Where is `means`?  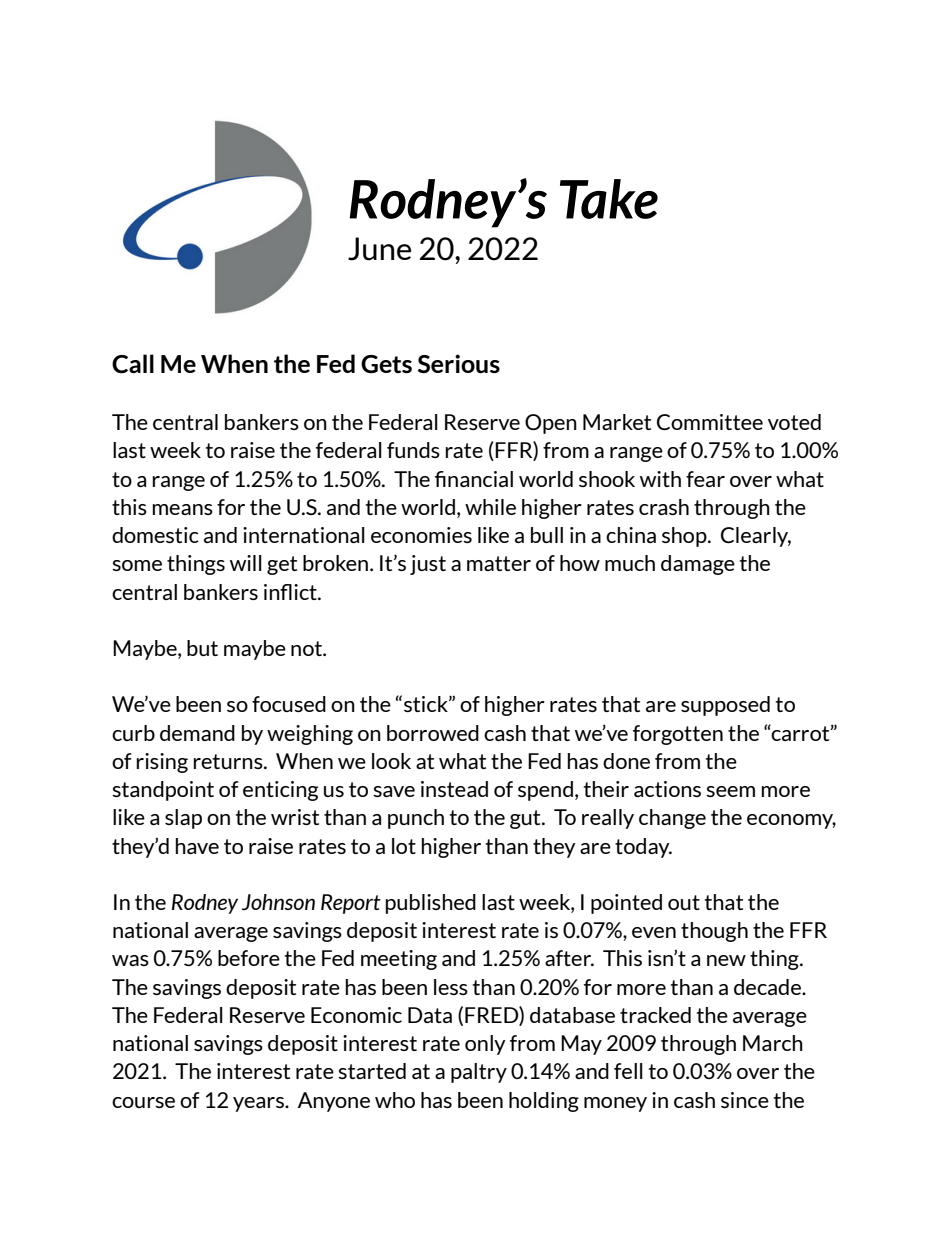 means is located at coordinates (182, 509).
